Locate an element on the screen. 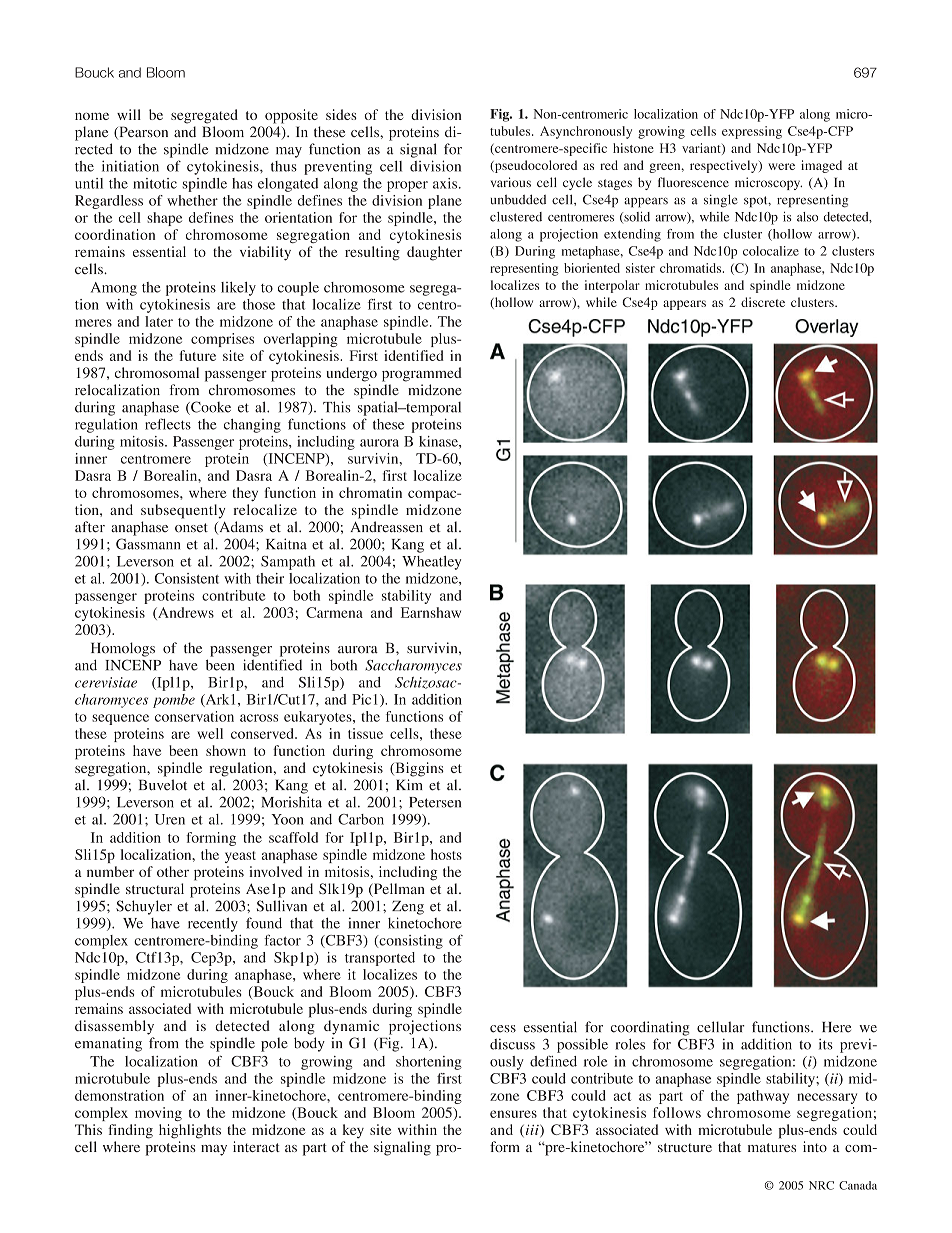 This screenshot has height=1233, width=952. Pearson is located at coordinates (142, 132).
